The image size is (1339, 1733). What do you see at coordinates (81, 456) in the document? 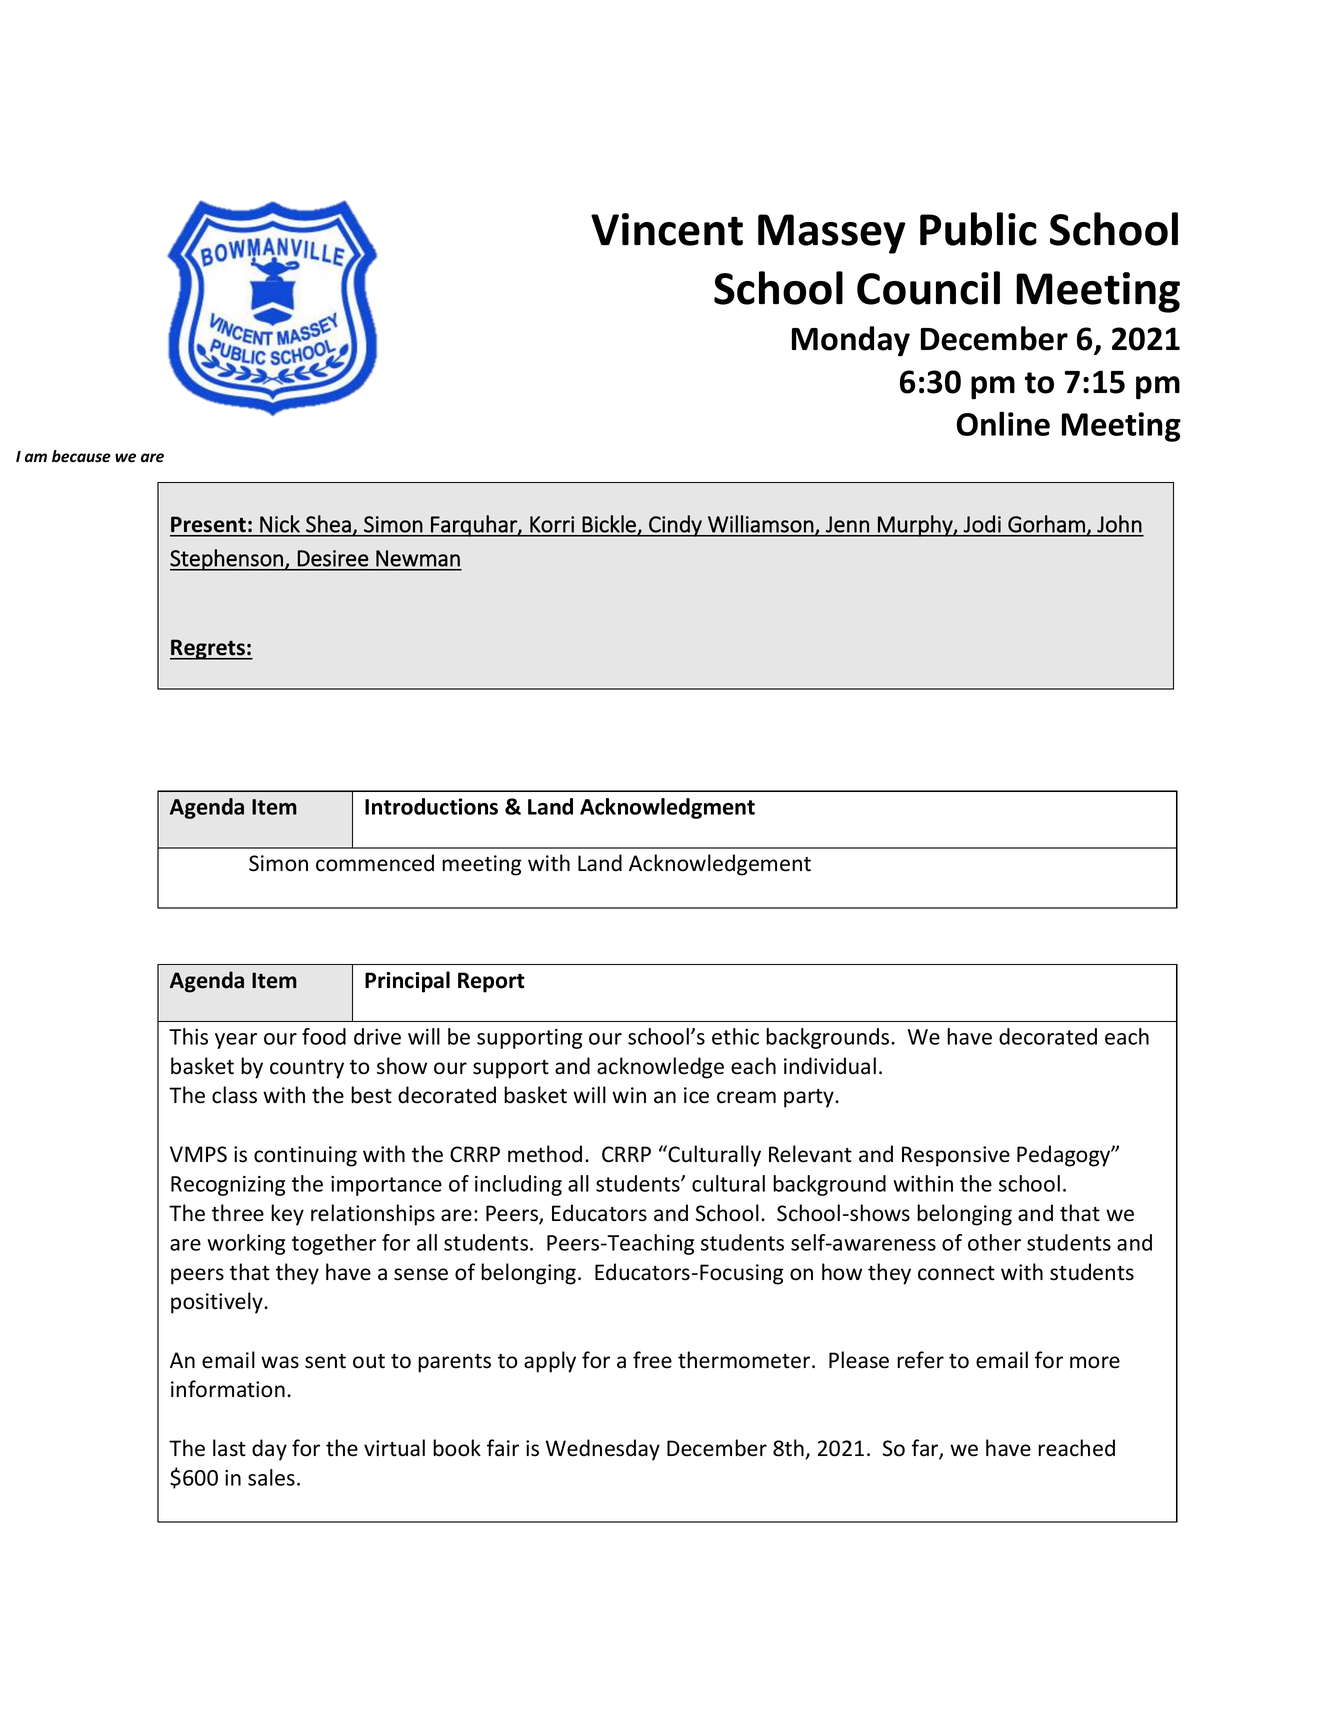
I see `because` at bounding box center [81, 456].
